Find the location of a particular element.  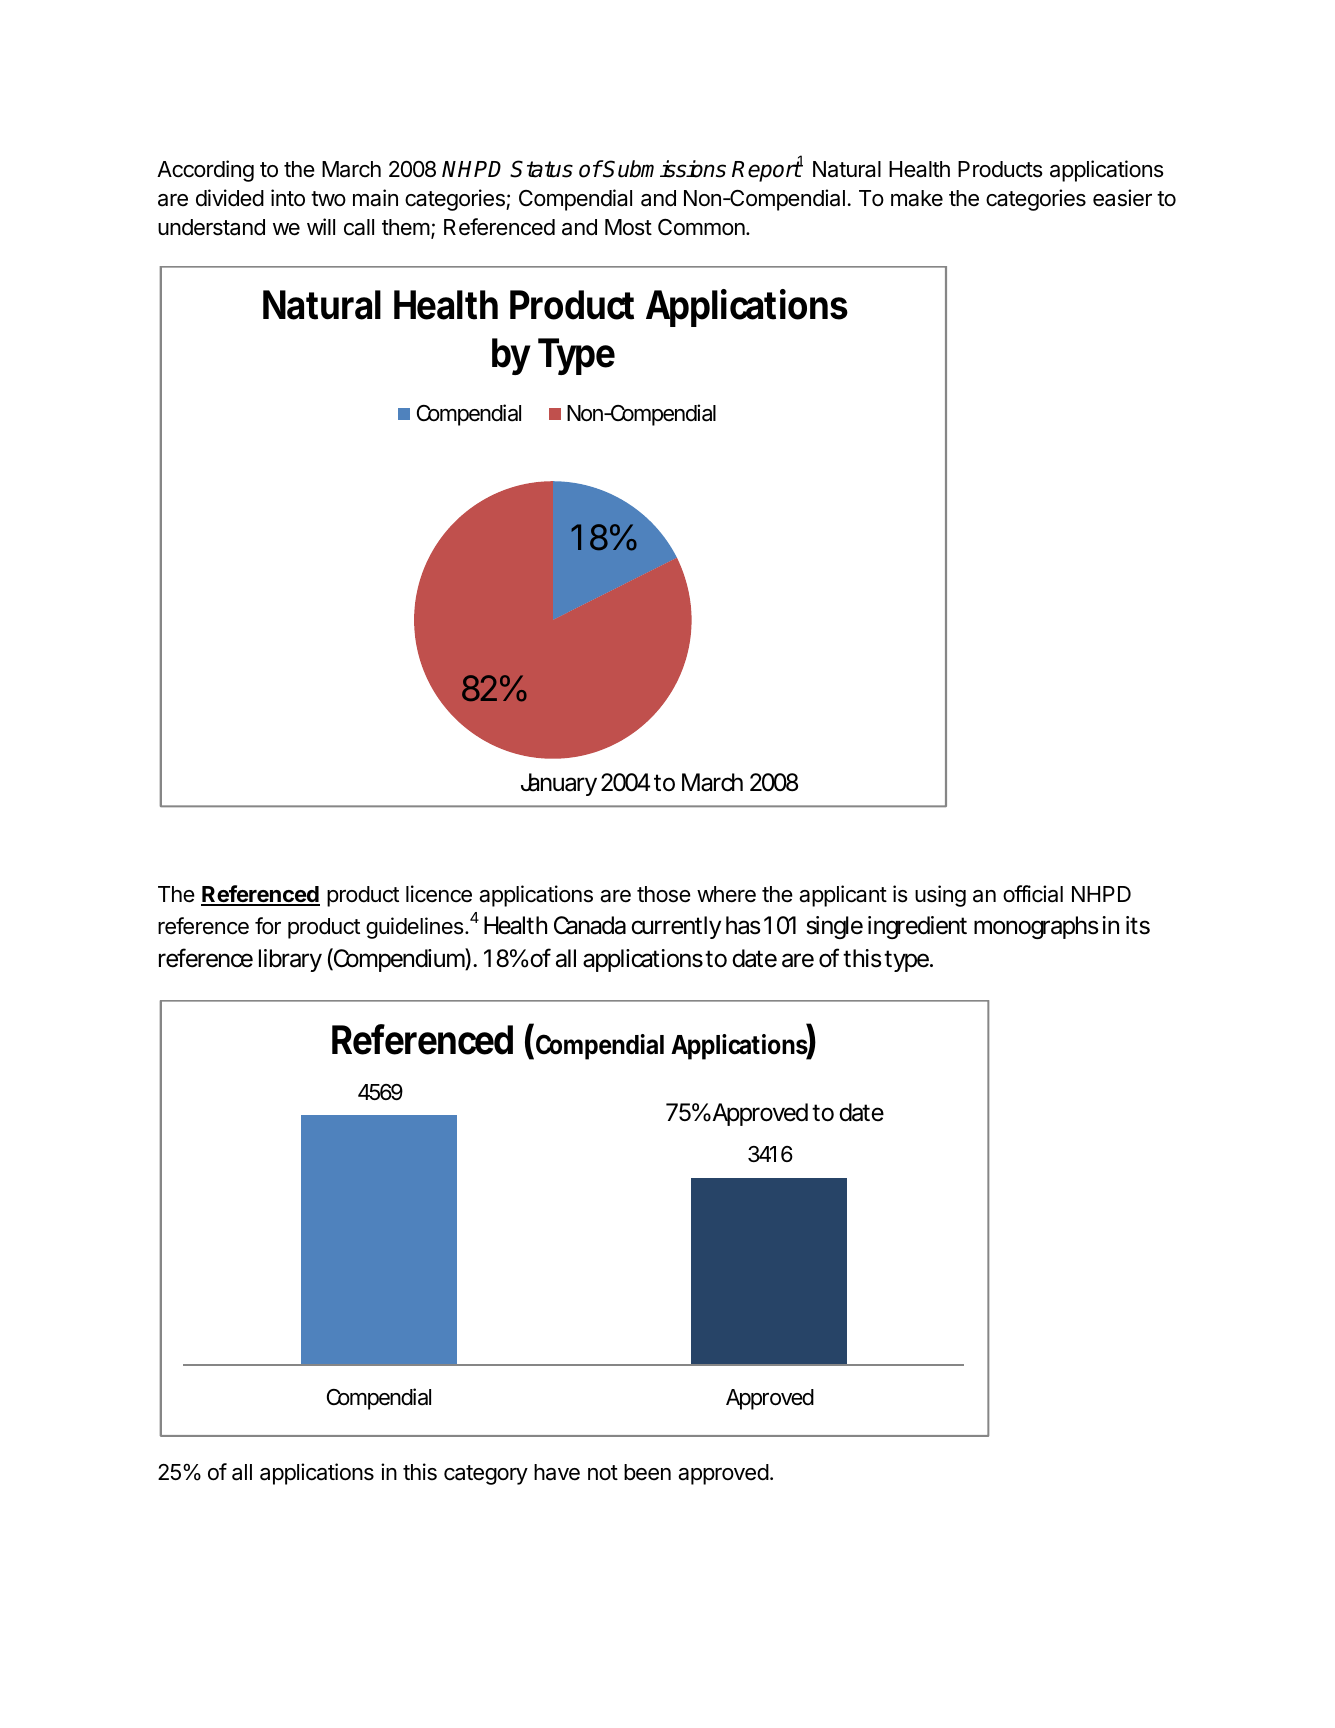

library is located at coordinates (290, 960).
